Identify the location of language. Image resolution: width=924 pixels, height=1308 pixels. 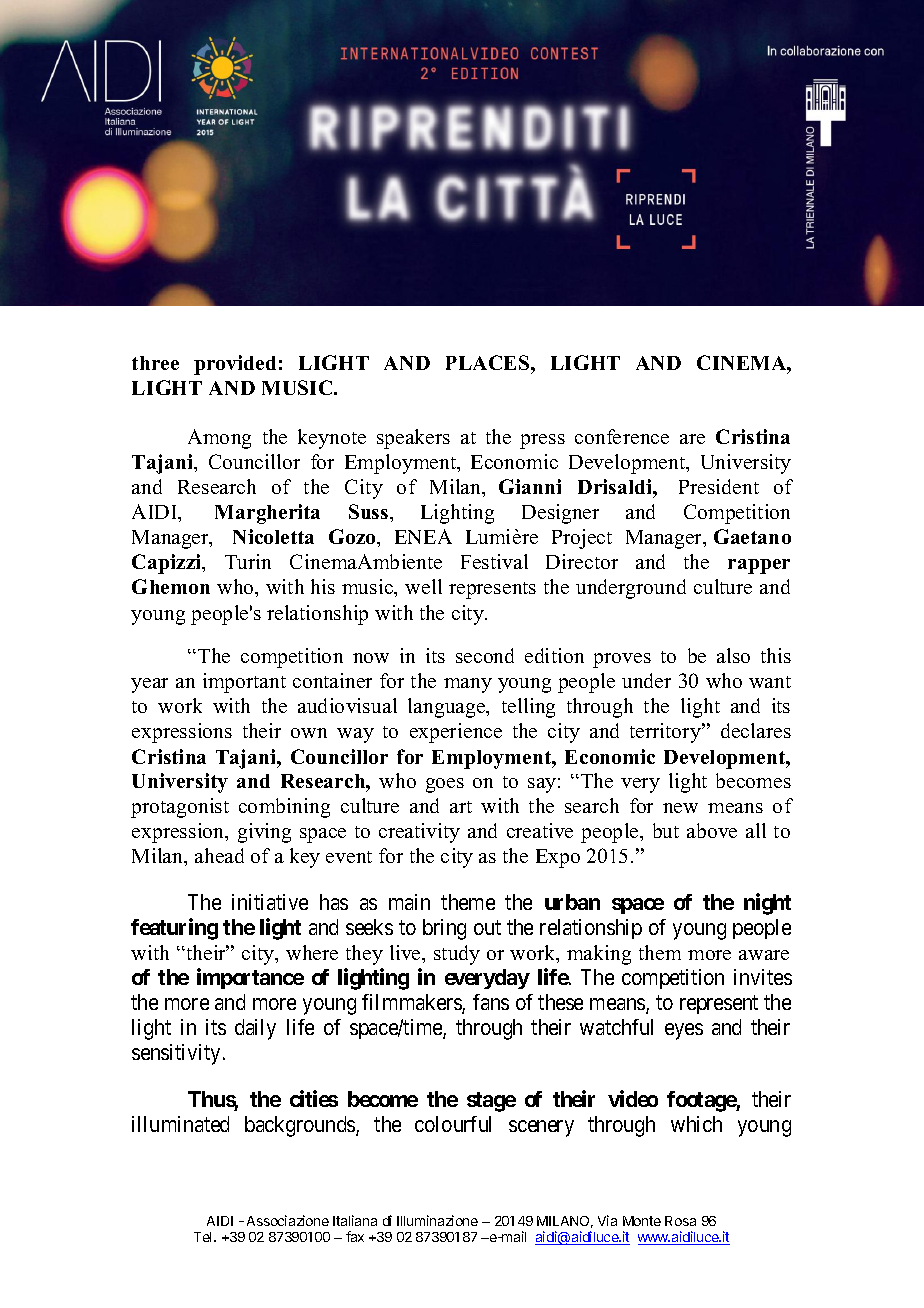
(448, 708).
